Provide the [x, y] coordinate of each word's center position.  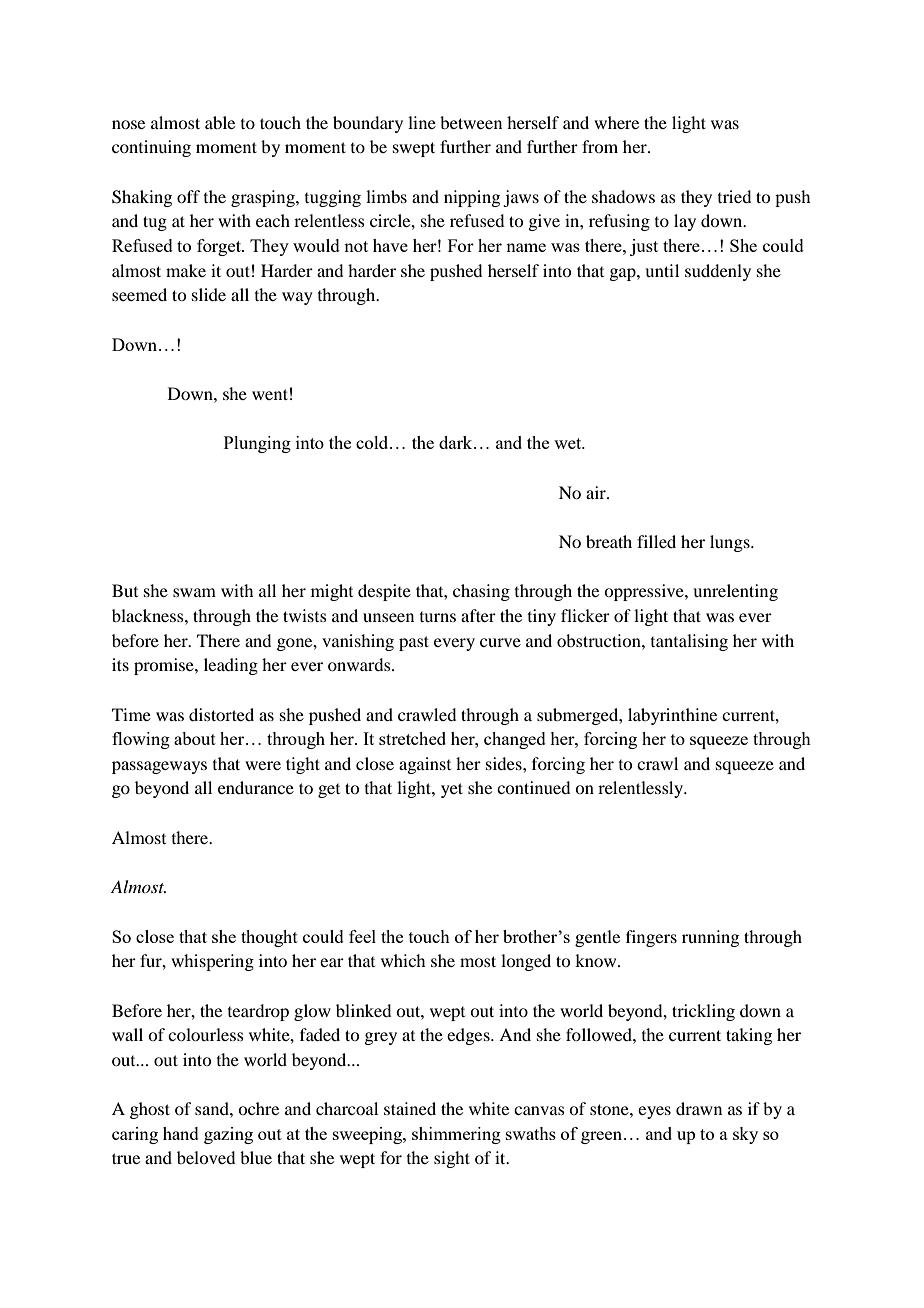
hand [181, 1133]
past [414, 643]
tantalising [689, 642]
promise [165, 666]
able [220, 122]
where [616, 122]
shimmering [456, 1135]
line [422, 122]
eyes [654, 1112]
